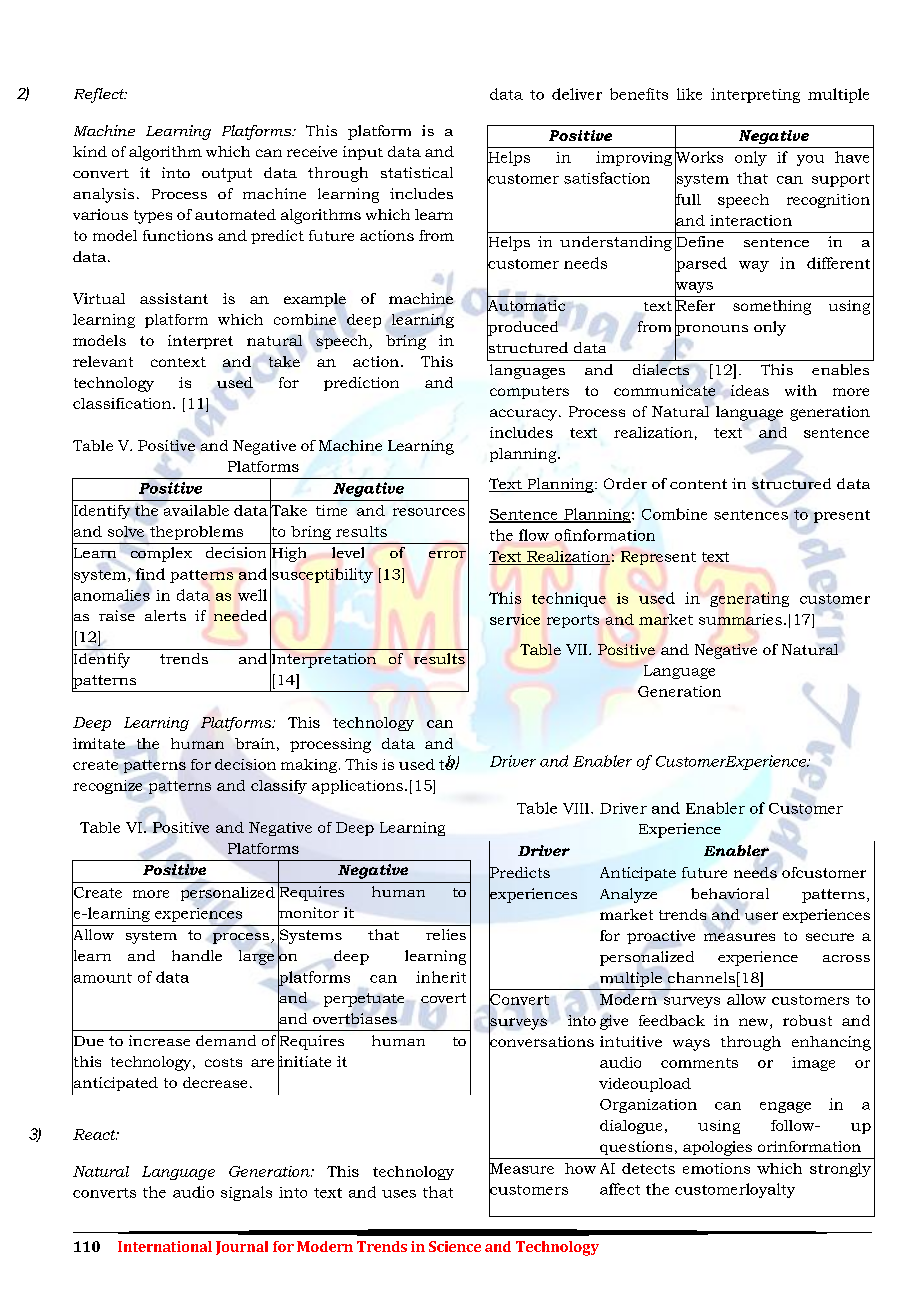 The image size is (924, 1308). What do you see at coordinates (165, 1246) in the screenshot?
I see `International` at bounding box center [165, 1246].
